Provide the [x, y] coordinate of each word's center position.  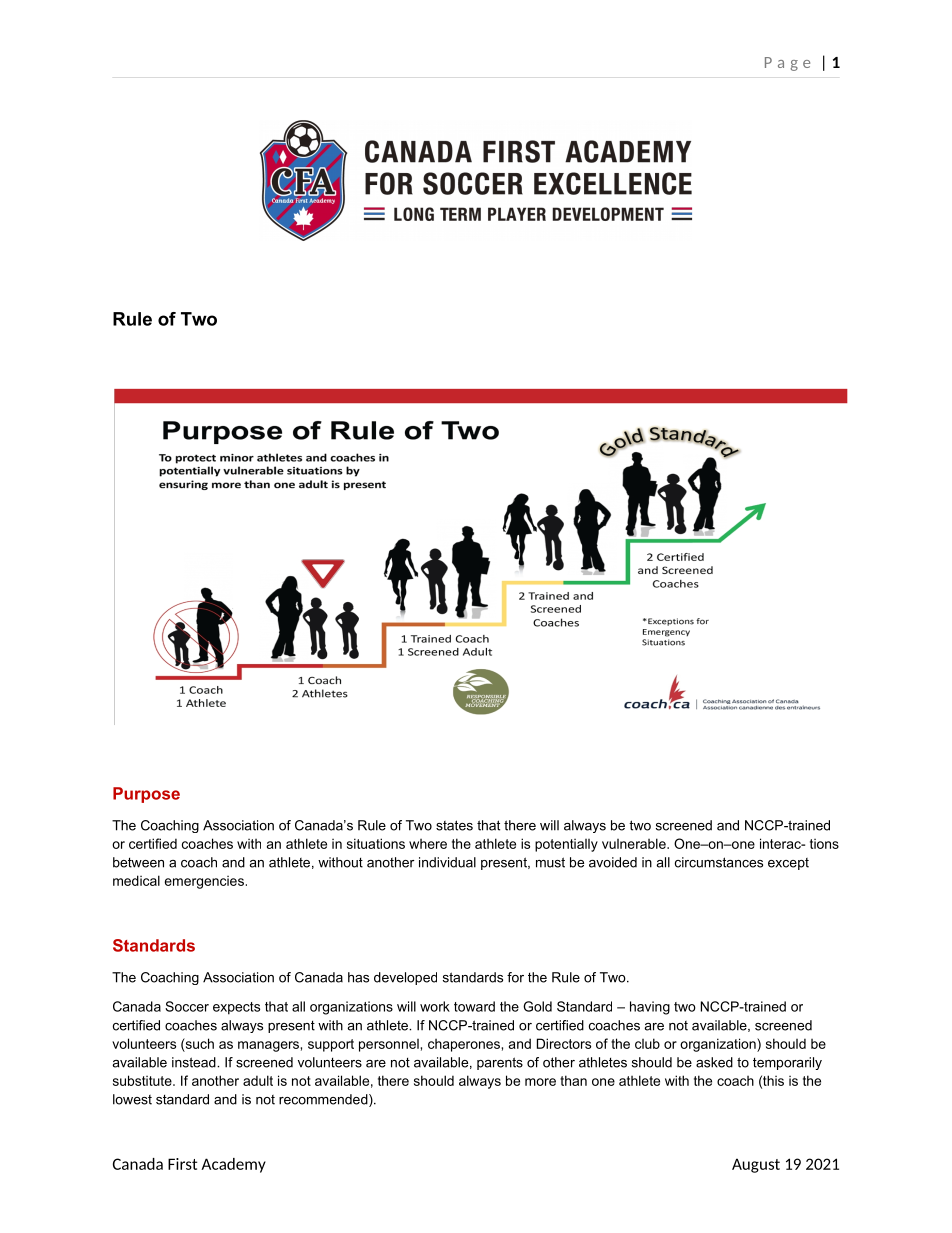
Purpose [146, 795]
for [515, 977]
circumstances [719, 862]
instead [195, 1062]
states [454, 825]
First [182, 1164]
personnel [389, 1045]
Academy [233, 1165]
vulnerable [635, 843]
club [647, 1043]
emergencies [204, 882]
